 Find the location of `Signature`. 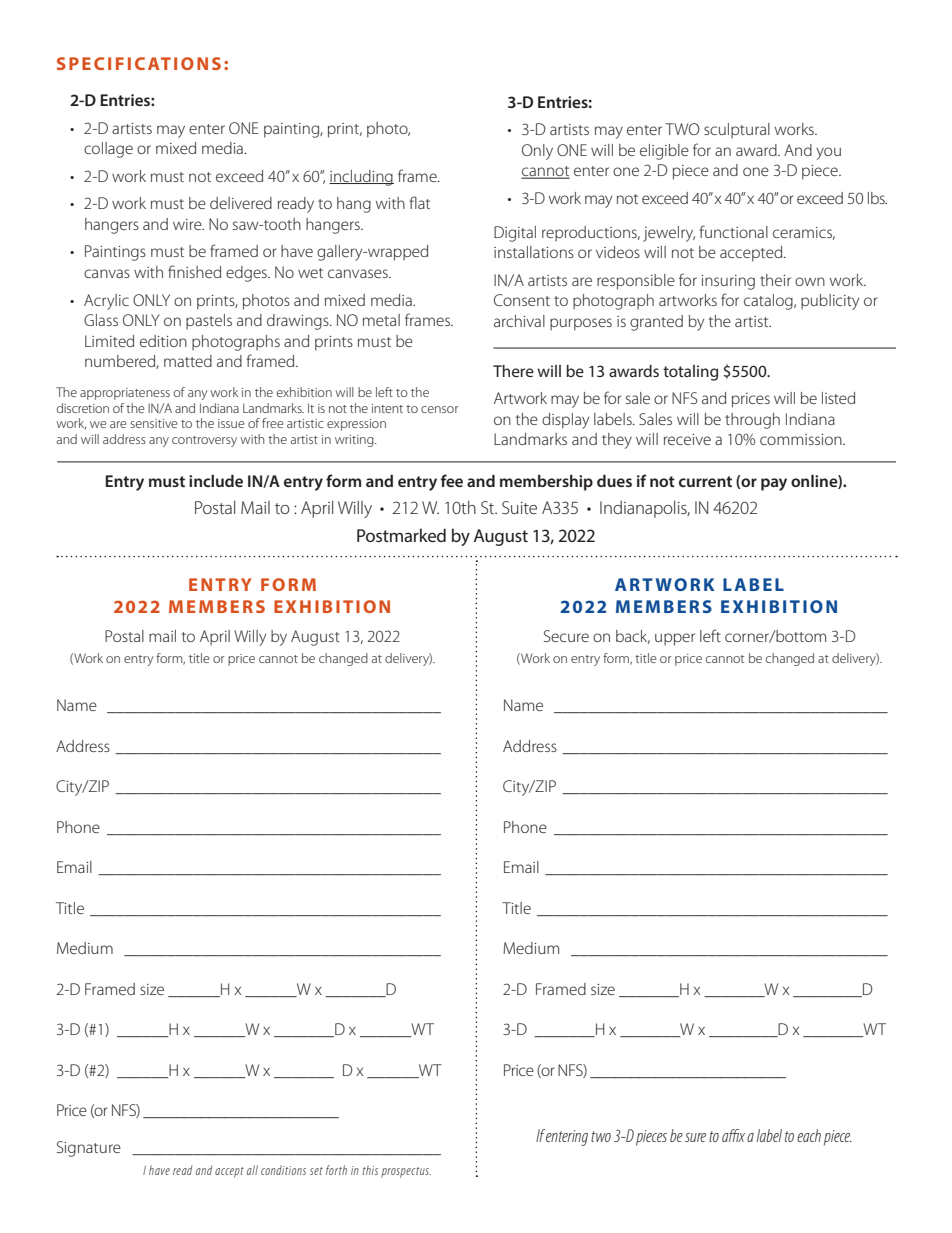

Signature is located at coordinates (89, 1149).
